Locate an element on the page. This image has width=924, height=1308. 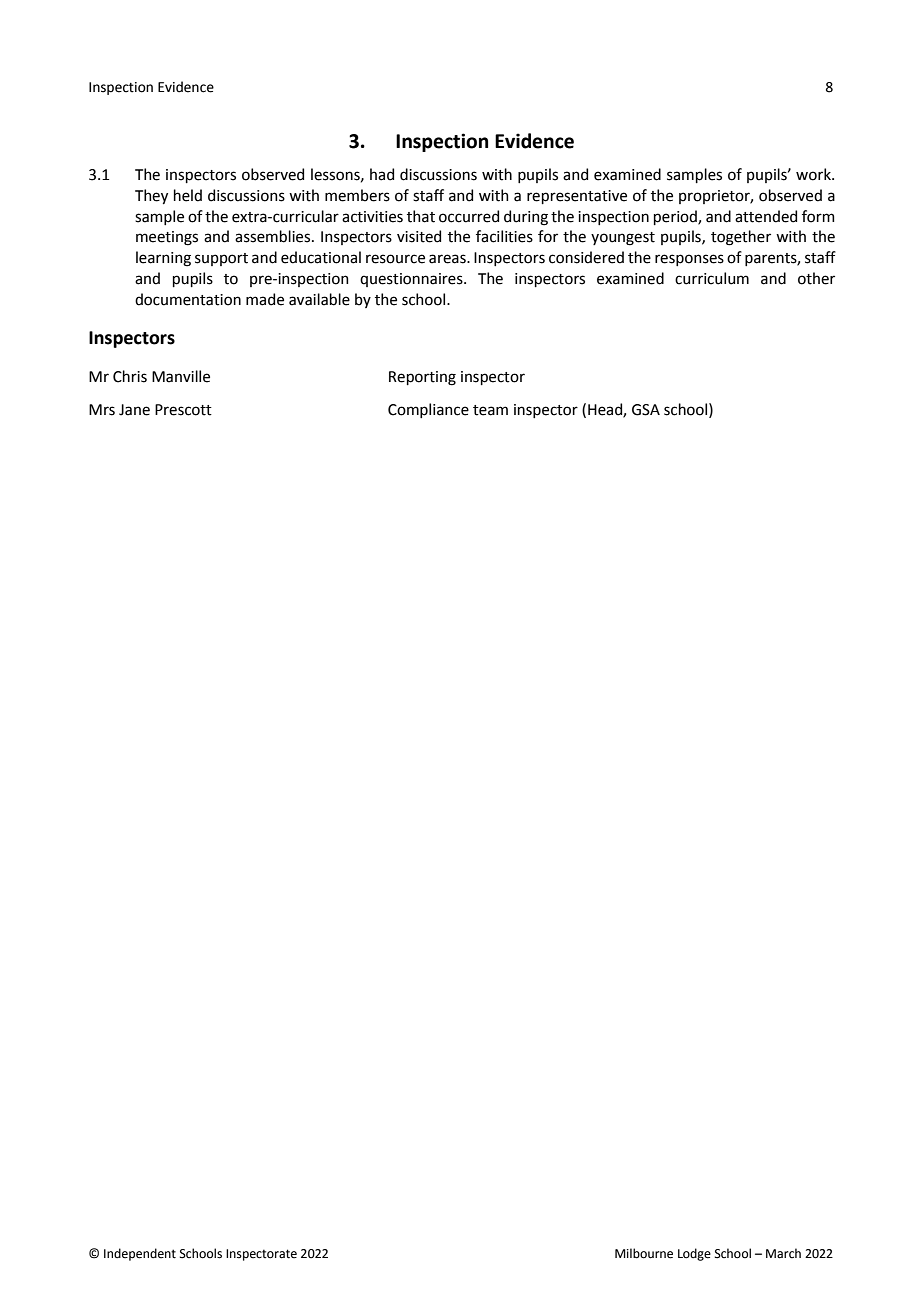
team is located at coordinates (490, 410).
